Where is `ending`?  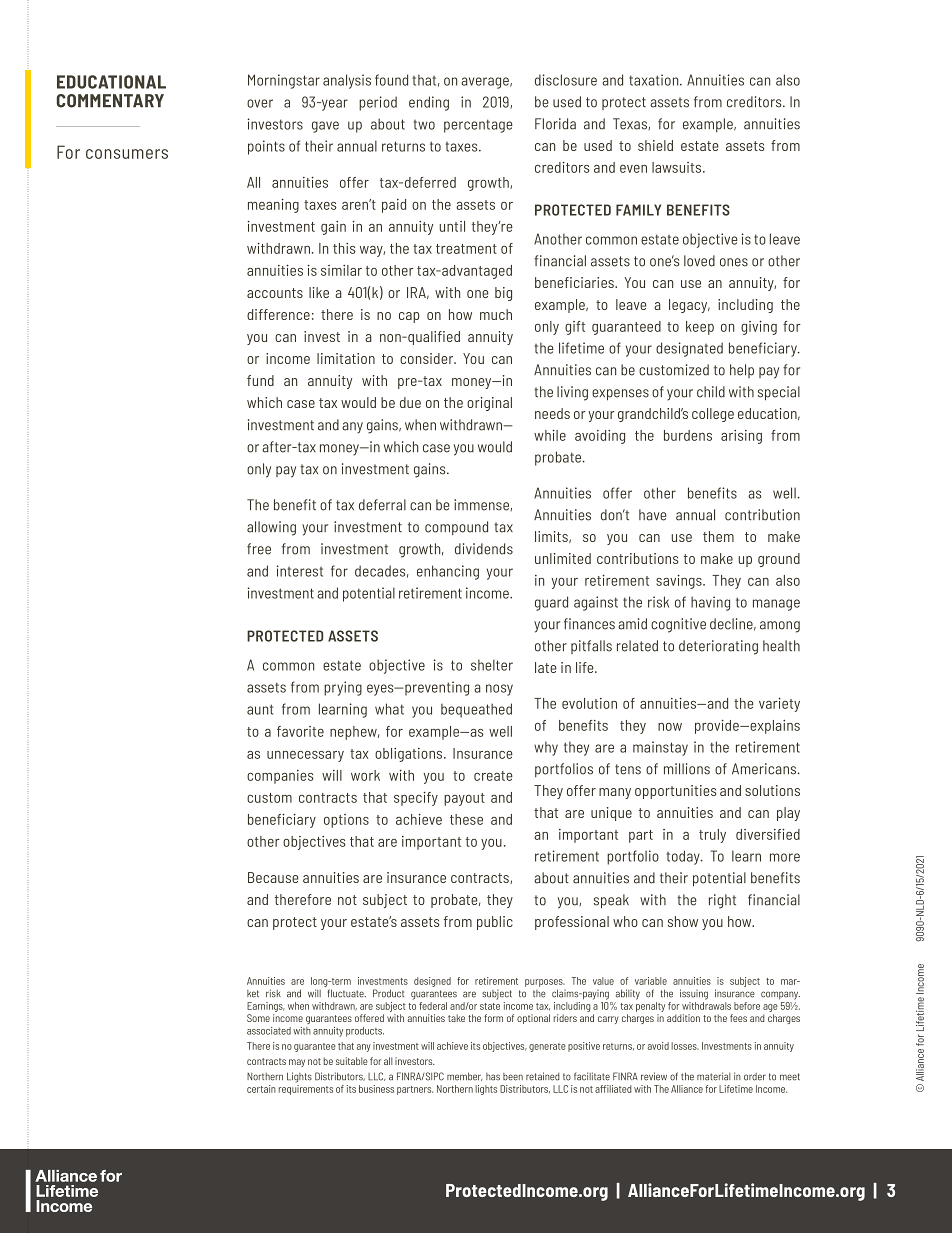 ending is located at coordinates (429, 103).
